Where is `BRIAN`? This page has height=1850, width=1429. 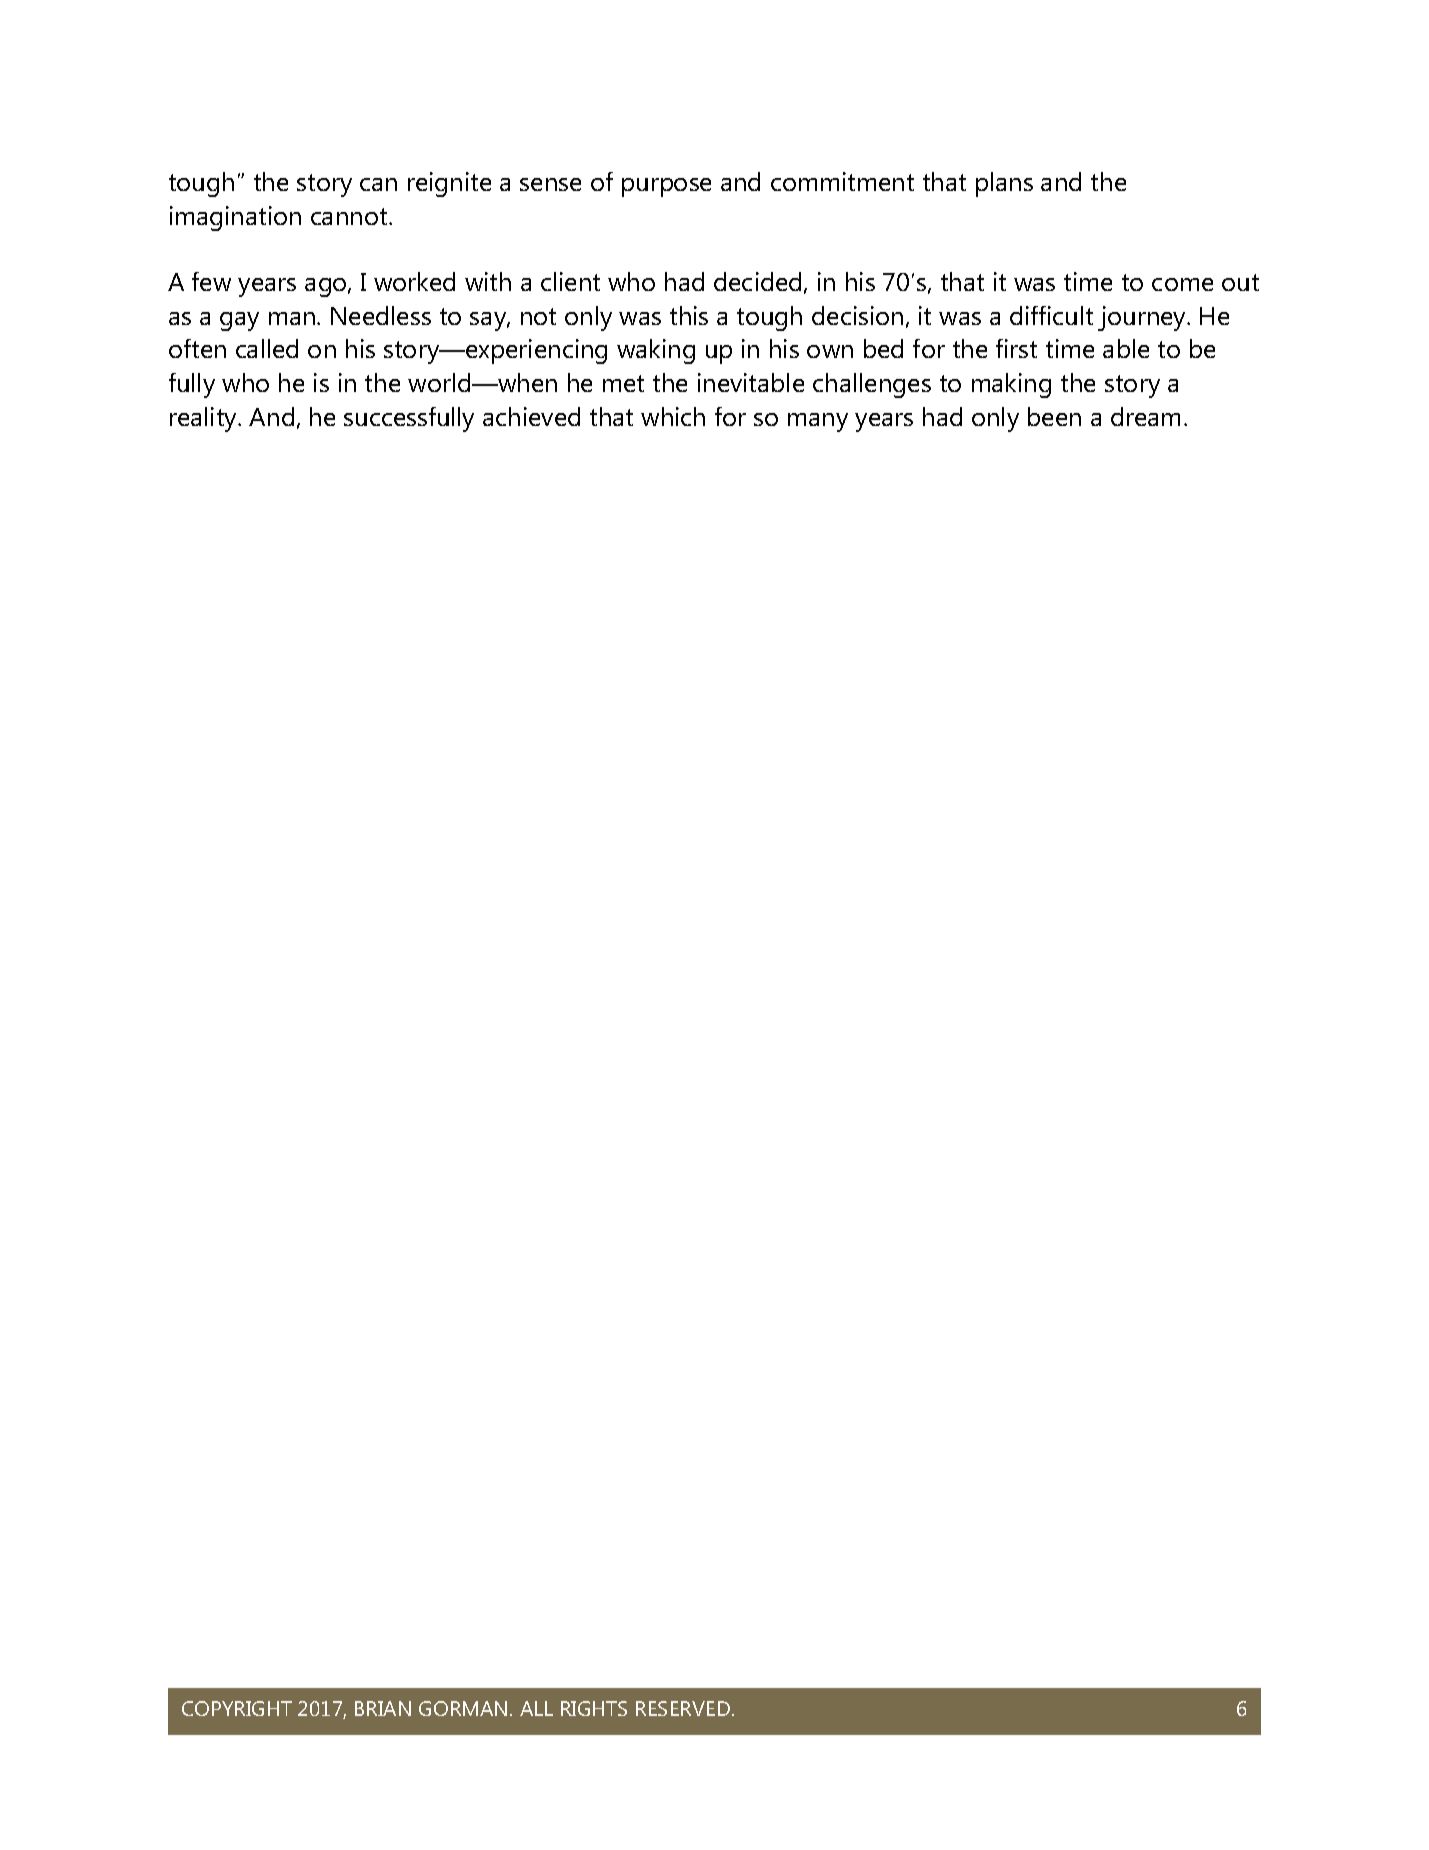 BRIAN is located at coordinates (383, 1708).
